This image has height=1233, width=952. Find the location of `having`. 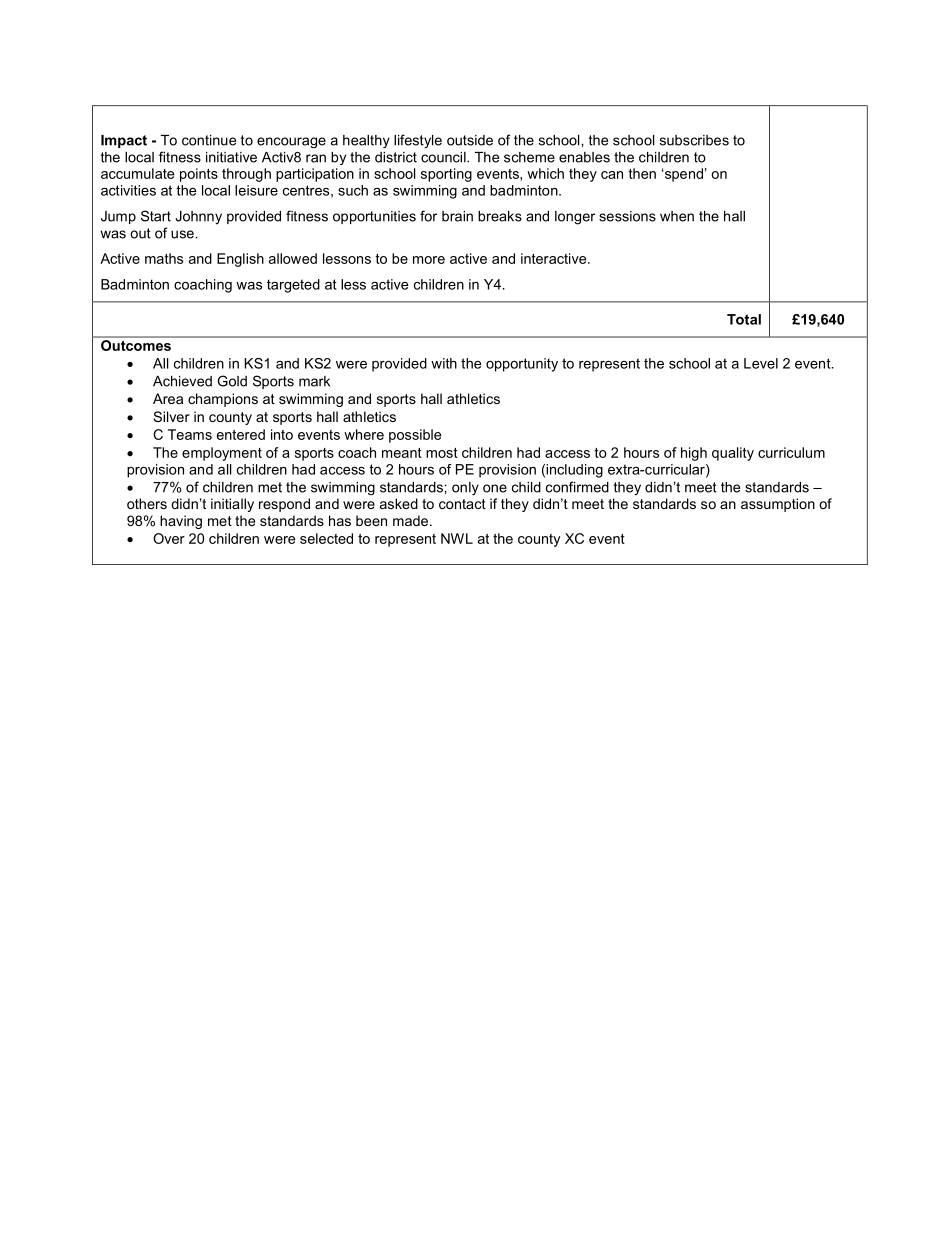

having is located at coordinates (181, 522).
